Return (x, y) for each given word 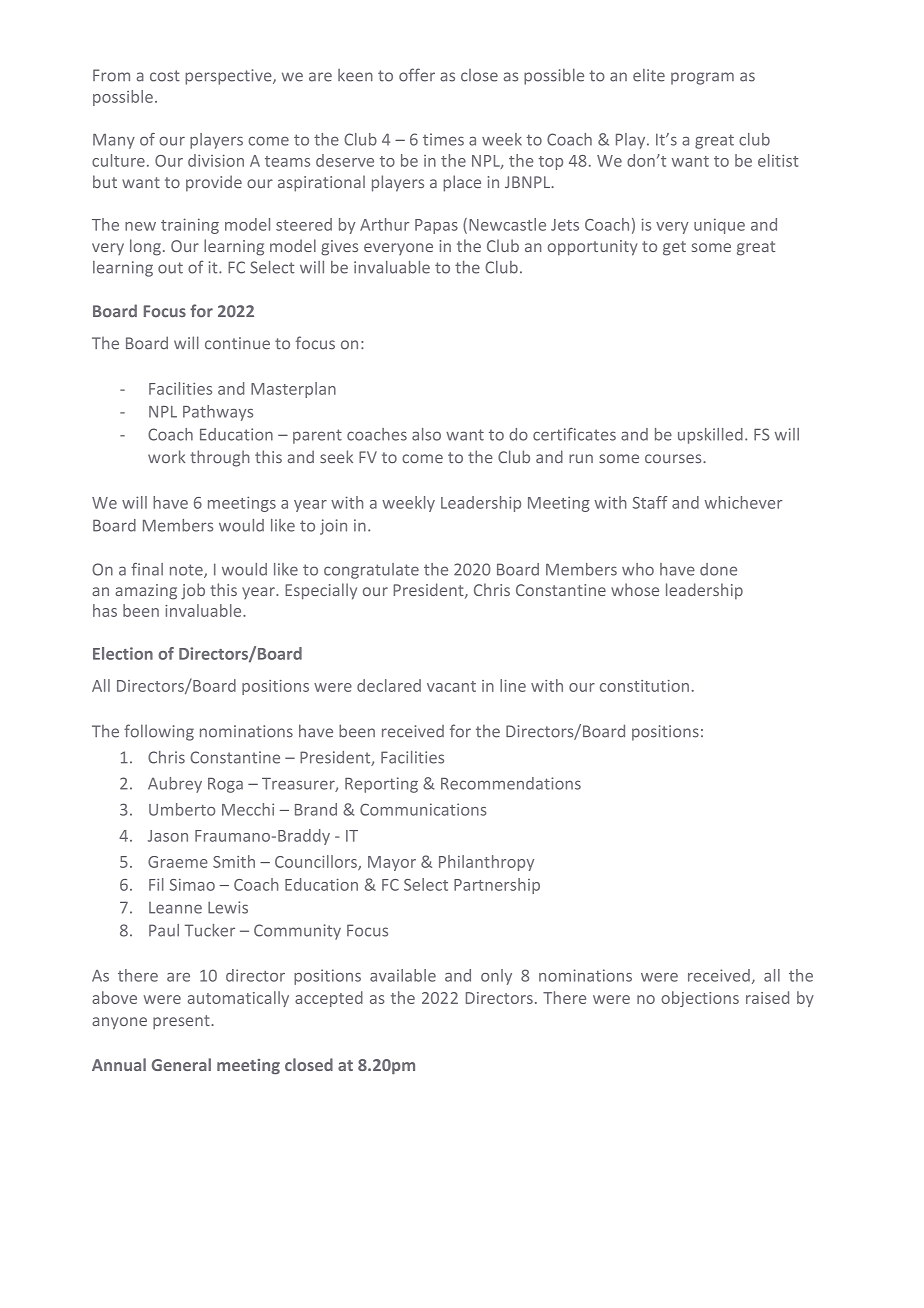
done (718, 569)
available (403, 975)
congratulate (371, 571)
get (674, 248)
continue (237, 343)
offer (417, 75)
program (702, 78)
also (426, 434)
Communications (423, 809)
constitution (644, 686)
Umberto (182, 809)
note (187, 571)
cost (165, 76)
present (182, 1022)
